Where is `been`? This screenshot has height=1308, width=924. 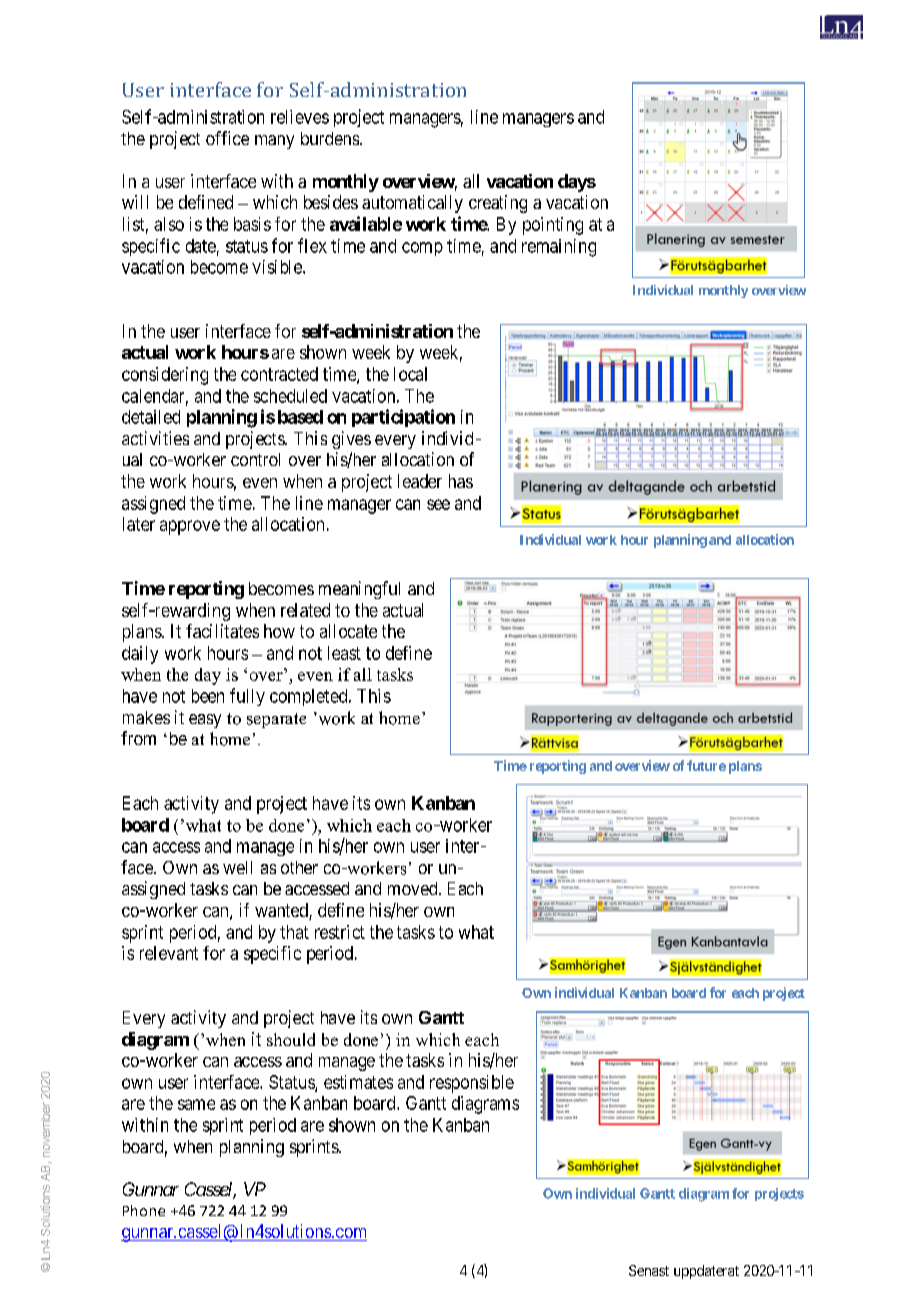
been is located at coordinates (208, 696).
